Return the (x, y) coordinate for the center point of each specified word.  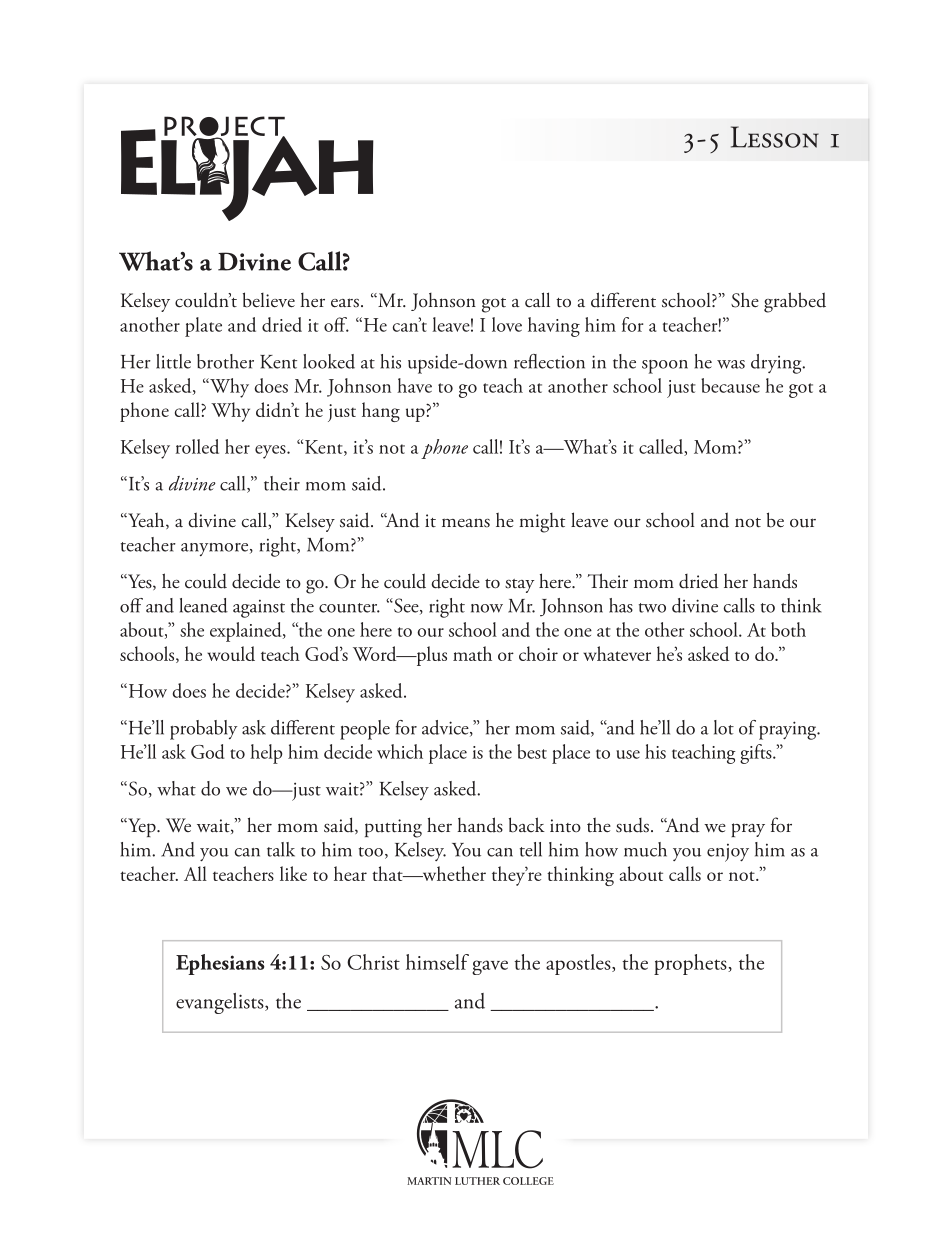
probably (203, 730)
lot (724, 727)
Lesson (775, 137)
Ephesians (220, 964)
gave (490, 967)
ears (345, 303)
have (414, 385)
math (472, 653)
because (730, 385)
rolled (197, 446)
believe (269, 300)
